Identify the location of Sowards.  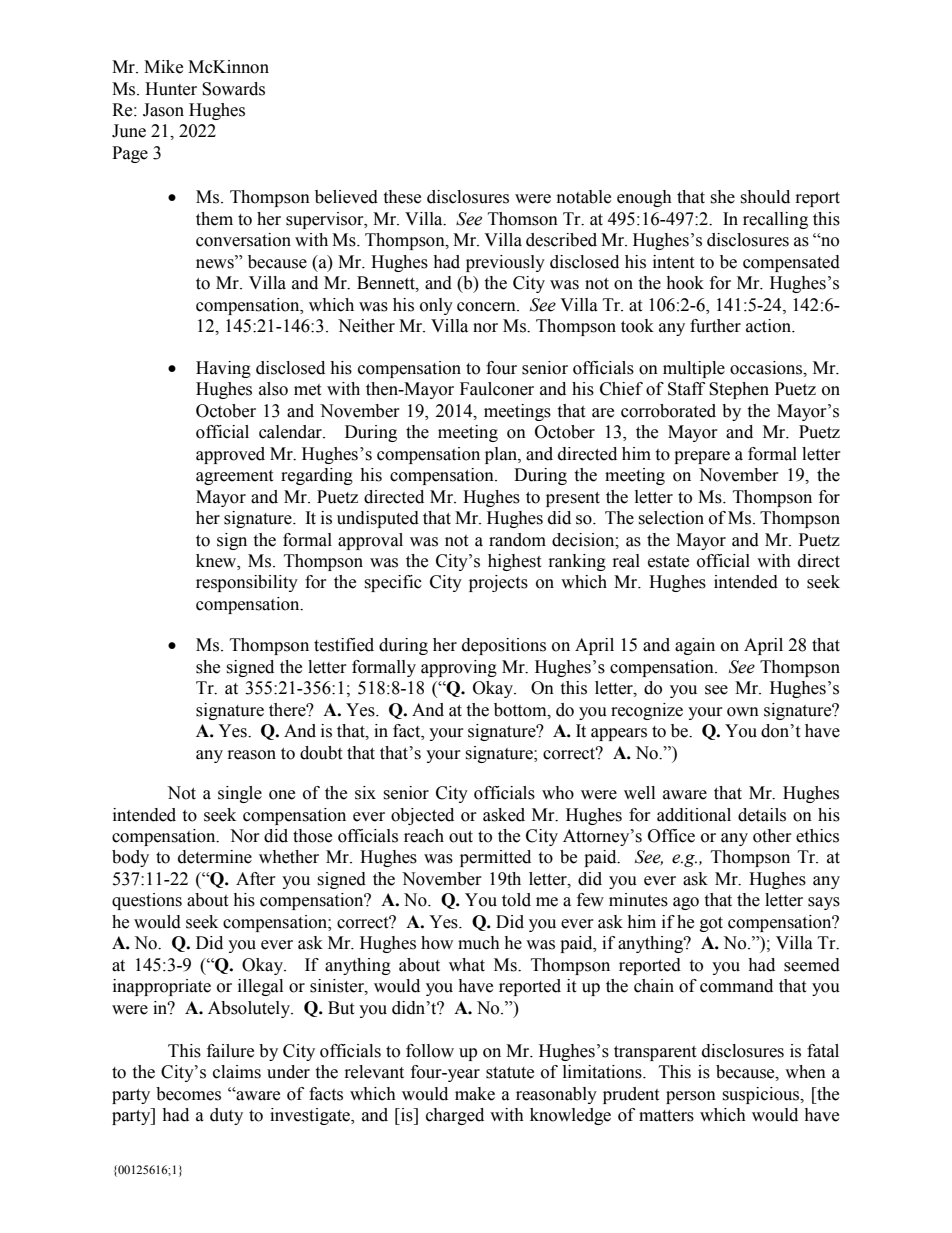
(233, 89).
